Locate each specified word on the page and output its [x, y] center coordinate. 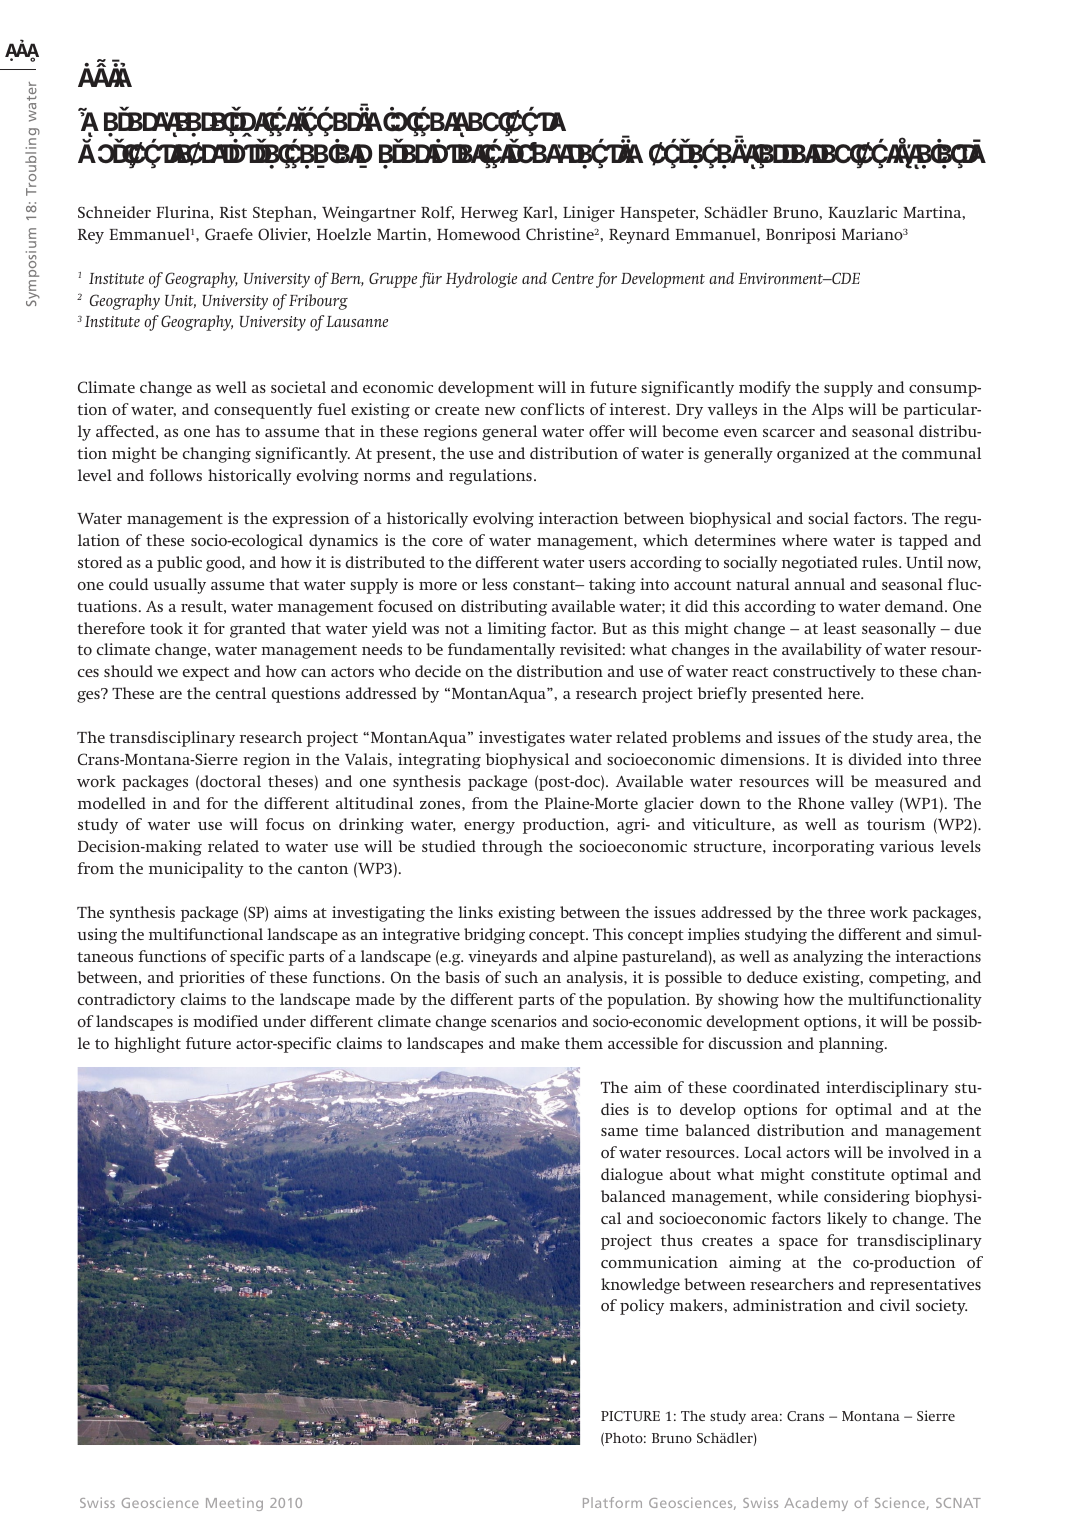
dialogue [632, 1176]
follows [175, 475]
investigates [522, 739]
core [447, 542]
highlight [147, 1045]
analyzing [828, 958]
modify [765, 389]
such [521, 977]
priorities [212, 979]
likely [847, 1220]
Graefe [229, 234]
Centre [573, 278]
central [241, 693]
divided [875, 759]
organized [813, 455]
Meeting [234, 1504]
